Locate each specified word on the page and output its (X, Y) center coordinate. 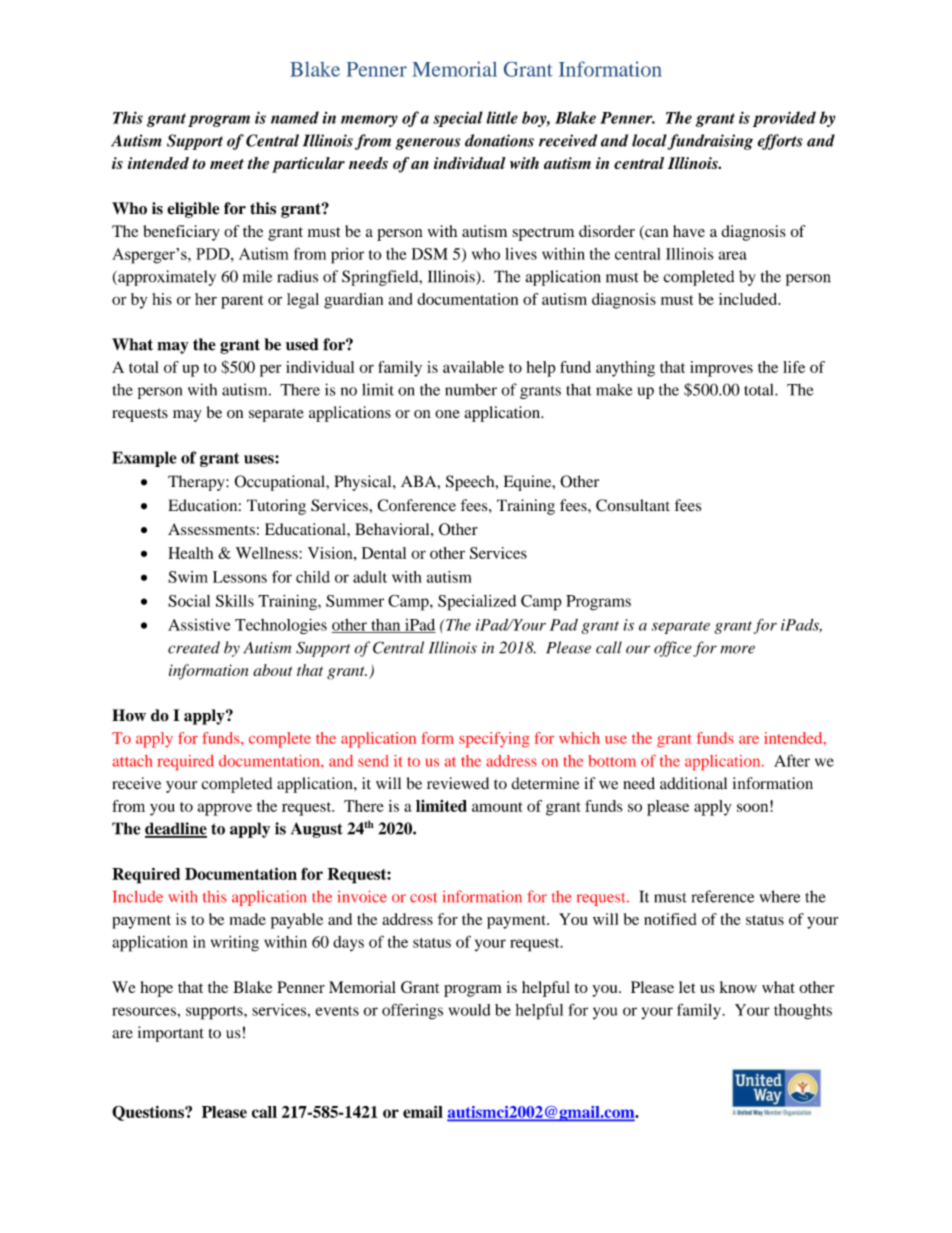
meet (227, 164)
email (423, 1112)
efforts (780, 142)
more (737, 649)
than (386, 626)
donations (499, 140)
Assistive (199, 625)
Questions (149, 1113)
